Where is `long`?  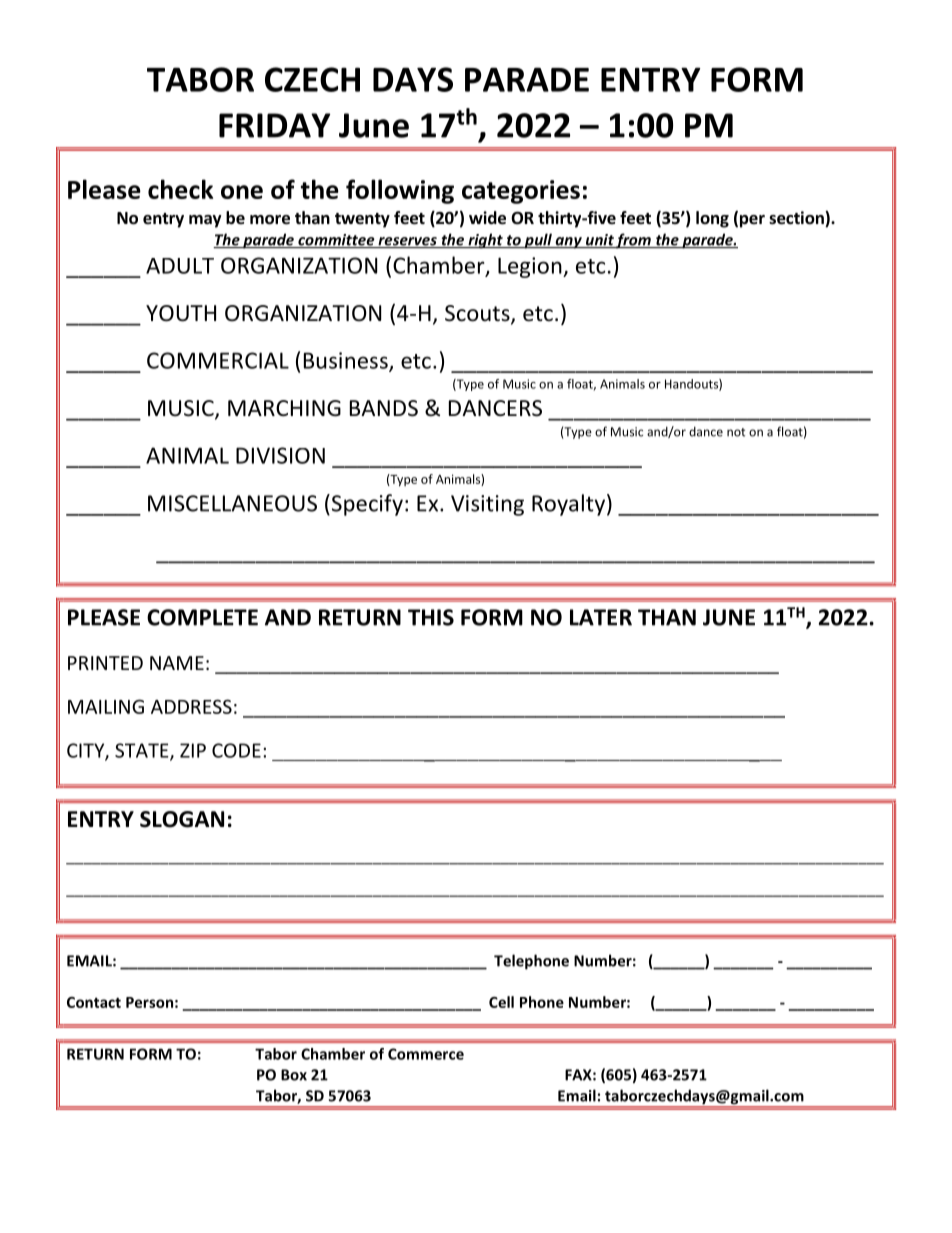
long is located at coordinates (712, 219).
